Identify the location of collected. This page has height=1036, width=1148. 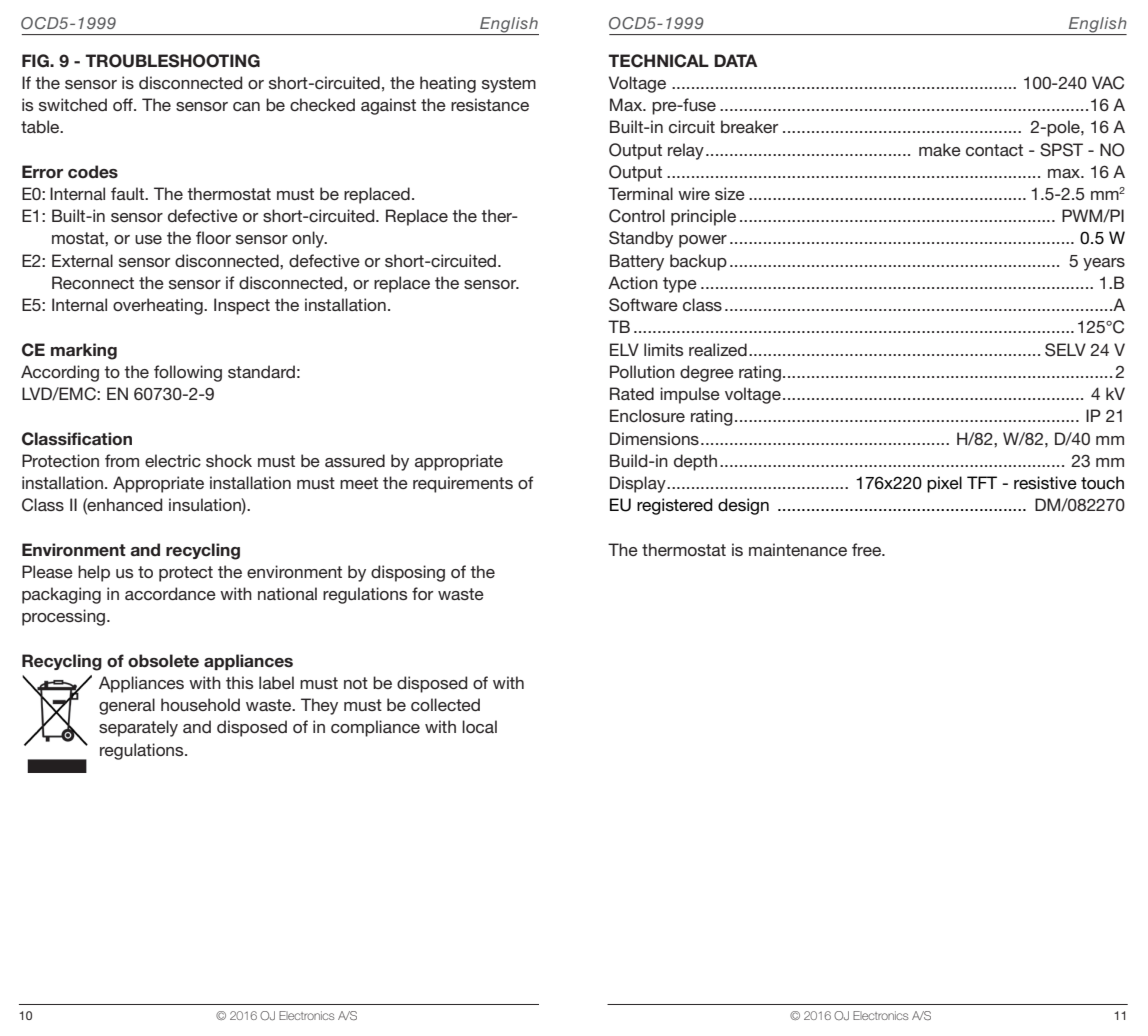
(445, 704).
